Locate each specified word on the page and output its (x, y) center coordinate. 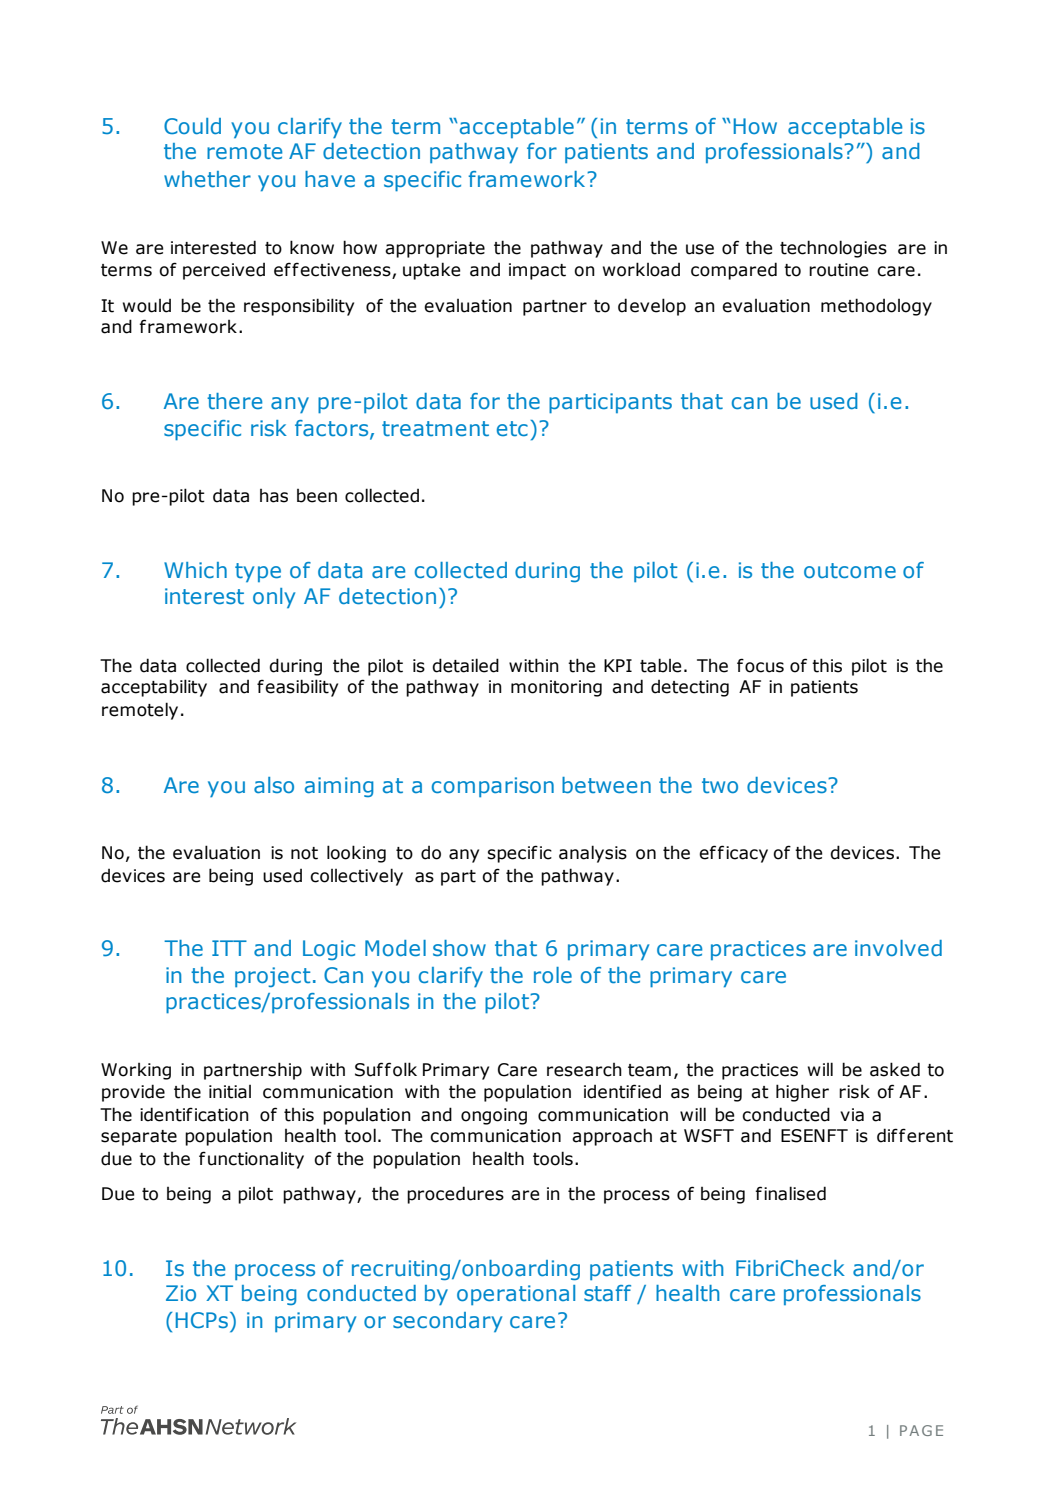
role (553, 975)
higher (802, 1093)
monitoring (556, 688)
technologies (833, 249)
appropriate (435, 249)
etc (512, 428)
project (272, 977)
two (720, 785)
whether (207, 179)
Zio (181, 1293)
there (234, 401)
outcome (850, 570)
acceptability (154, 688)
